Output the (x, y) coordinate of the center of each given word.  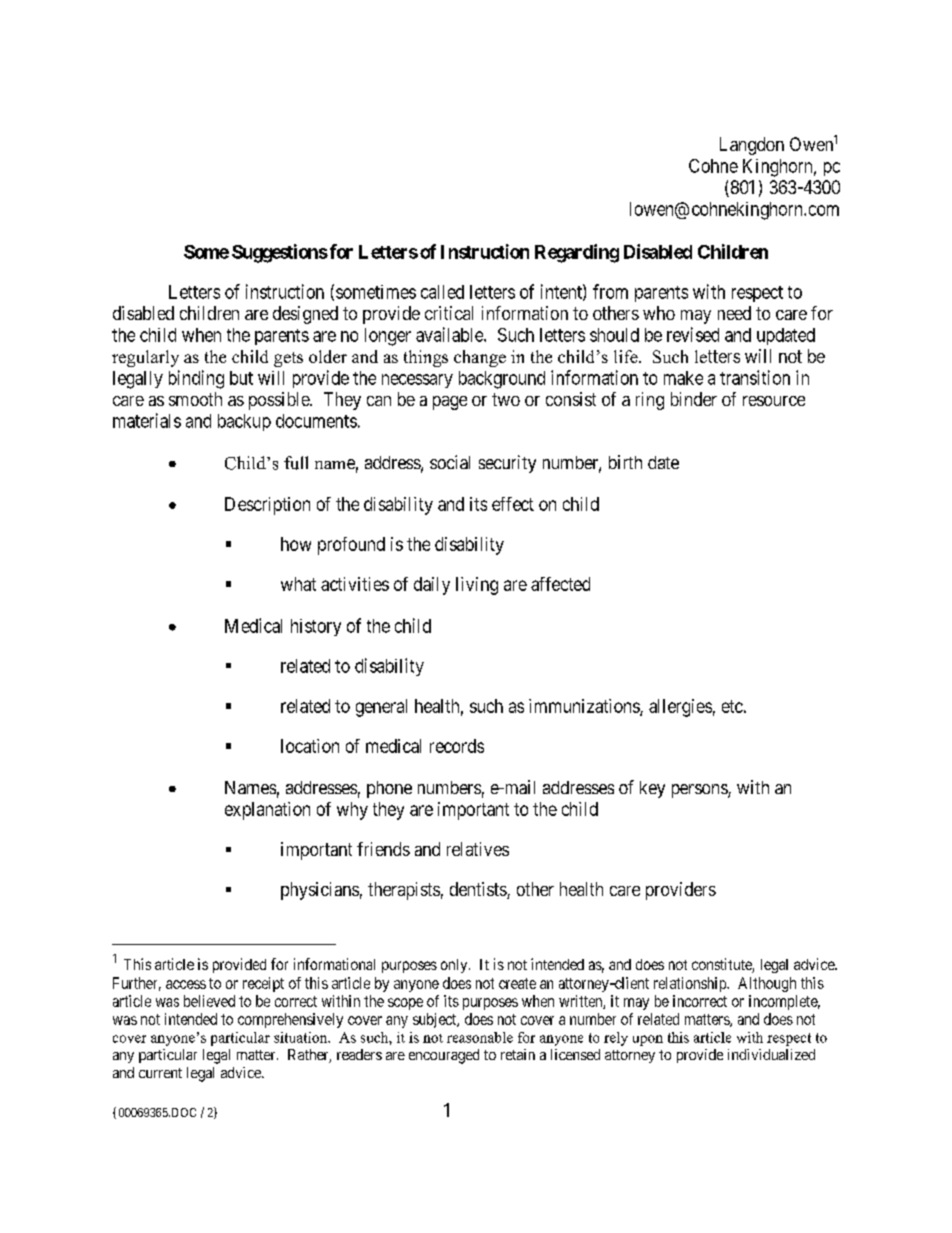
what (298, 584)
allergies (680, 708)
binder (694, 399)
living (477, 586)
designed (305, 315)
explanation (267, 811)
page (450, 403)
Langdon (752, 146)
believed (209, 1001)
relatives (478, 849)
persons (700, 791)
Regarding (577, 253)
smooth (195, 399)
